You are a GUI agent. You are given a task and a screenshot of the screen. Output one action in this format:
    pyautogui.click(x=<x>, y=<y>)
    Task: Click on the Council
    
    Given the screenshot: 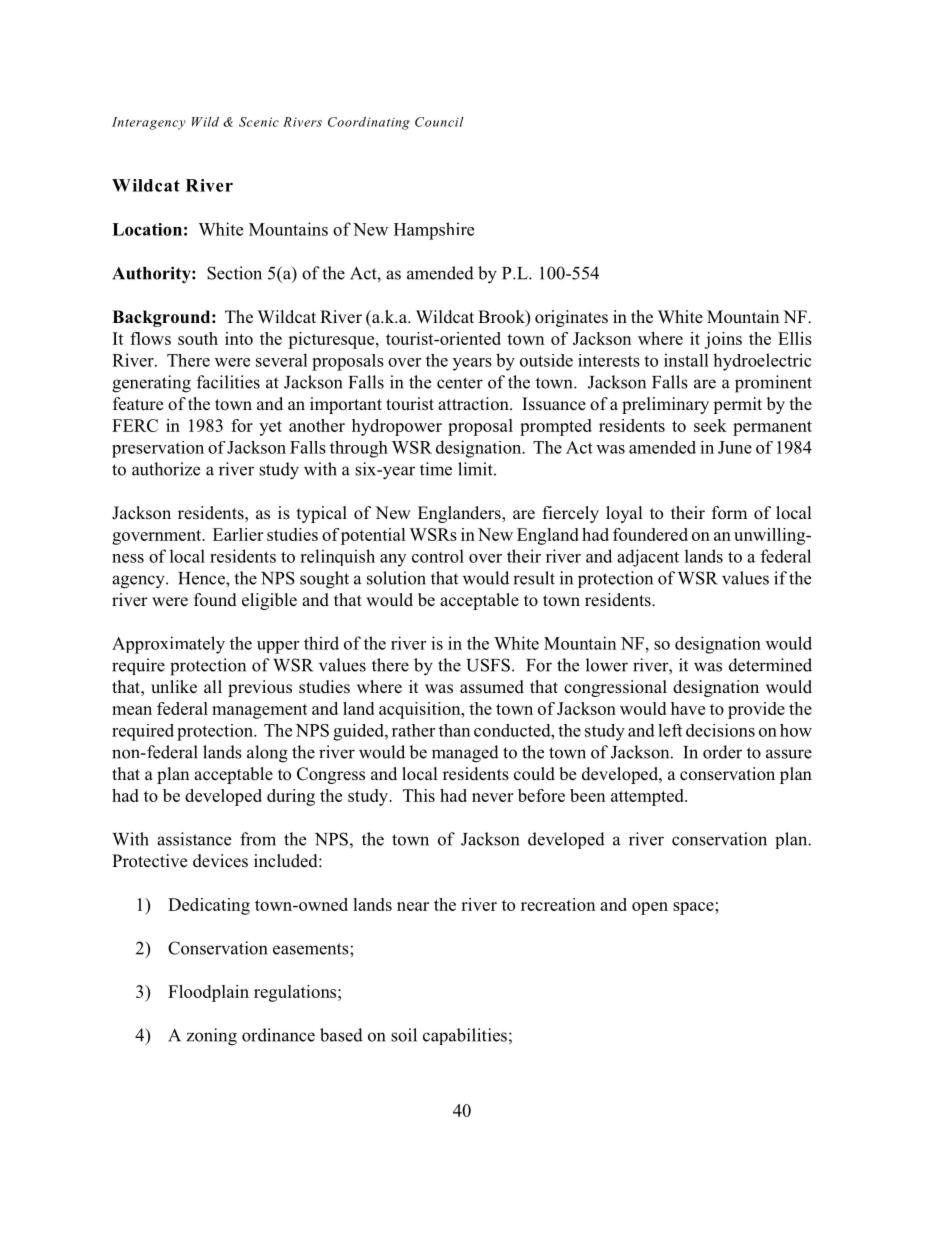 What is the action you would take?
    pyautogui.click(x=439, y=122)
